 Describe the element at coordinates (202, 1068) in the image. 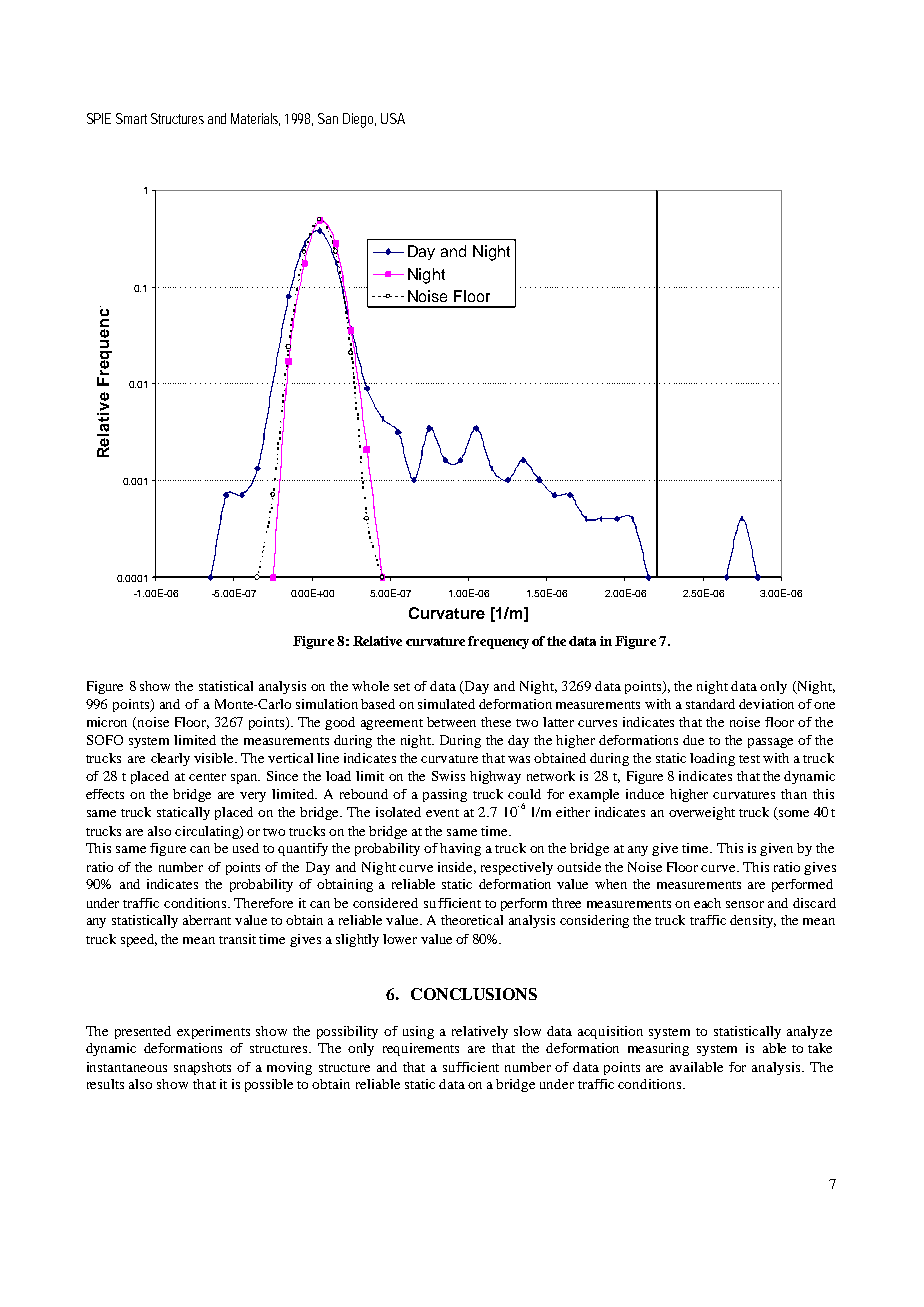

I see `snapshots` at that location.
